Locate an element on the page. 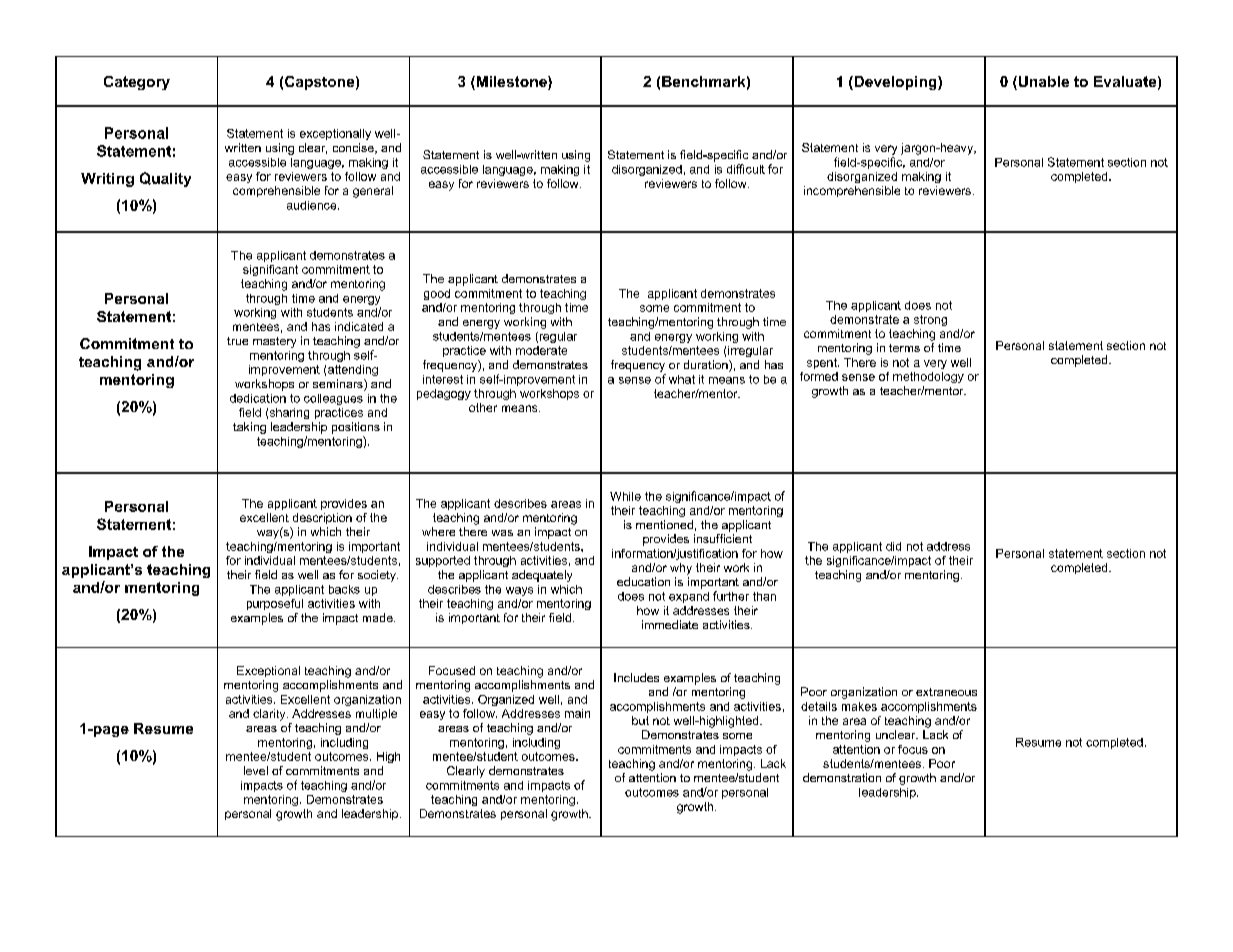 The width and height of the page is (1233, 952). purposeful is located at coordinates (275, 604).
